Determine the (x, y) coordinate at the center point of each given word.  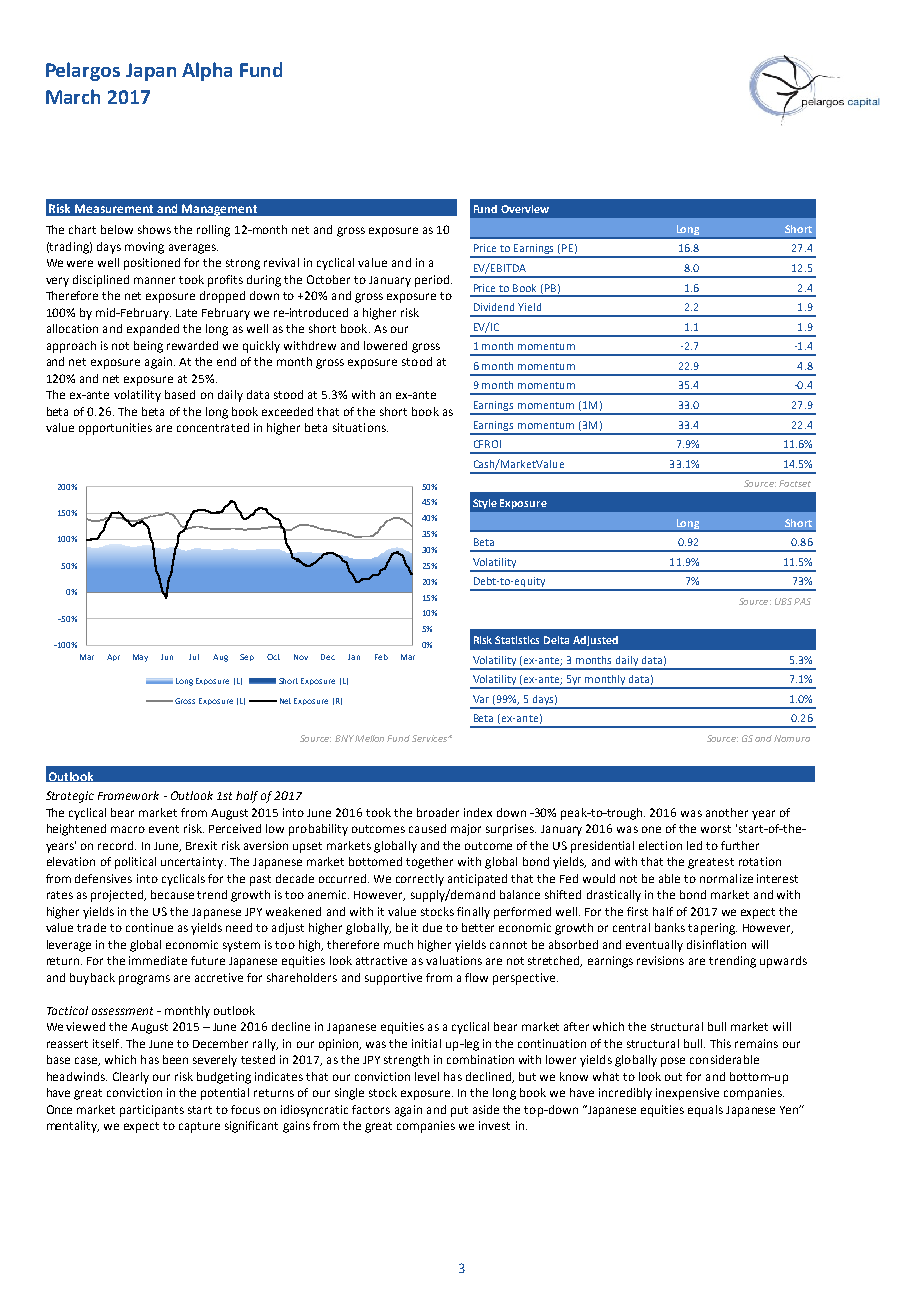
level (427, 1076)
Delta (556, 640)
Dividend (494, 307)
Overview (525, 209)
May (140, 658)
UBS (783, 601)
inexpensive (687, 1094)
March (73, 96)
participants (152, 1111)
